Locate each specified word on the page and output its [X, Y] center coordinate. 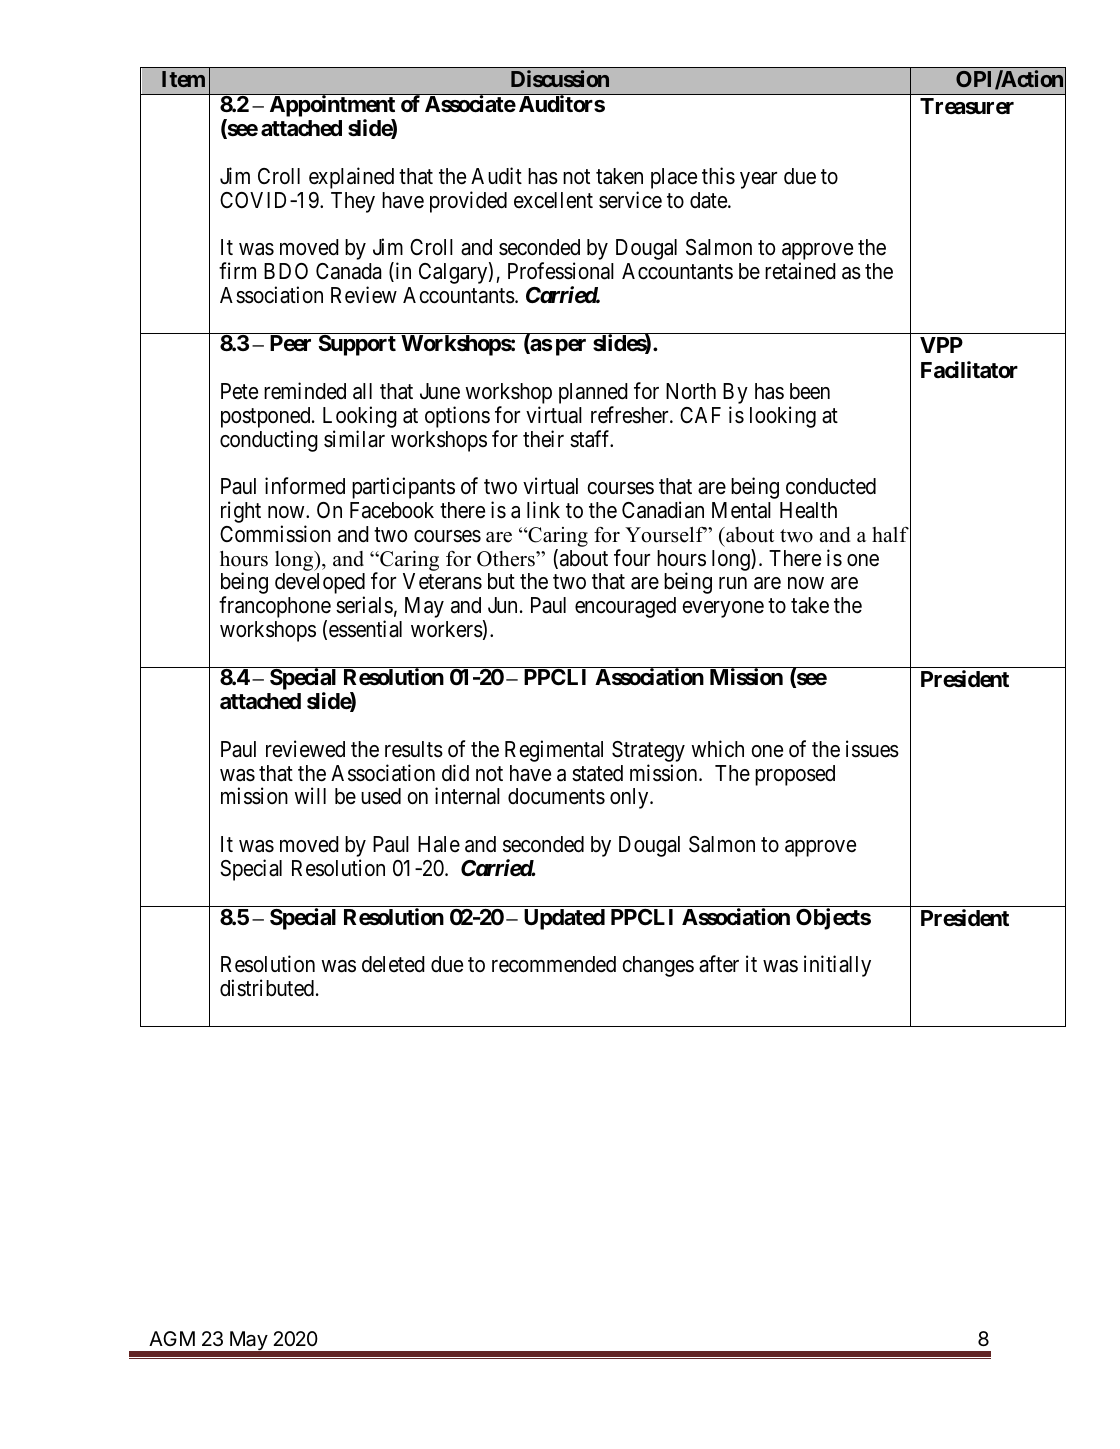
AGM [172, 1338]
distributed [268, 988]
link [543, 509]
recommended [554, 964]
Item [183, 79]
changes [658, 966]
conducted [831, 486]
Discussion [560, 78]
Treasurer [967, 106]
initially [837, 966]
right [241, 512]
